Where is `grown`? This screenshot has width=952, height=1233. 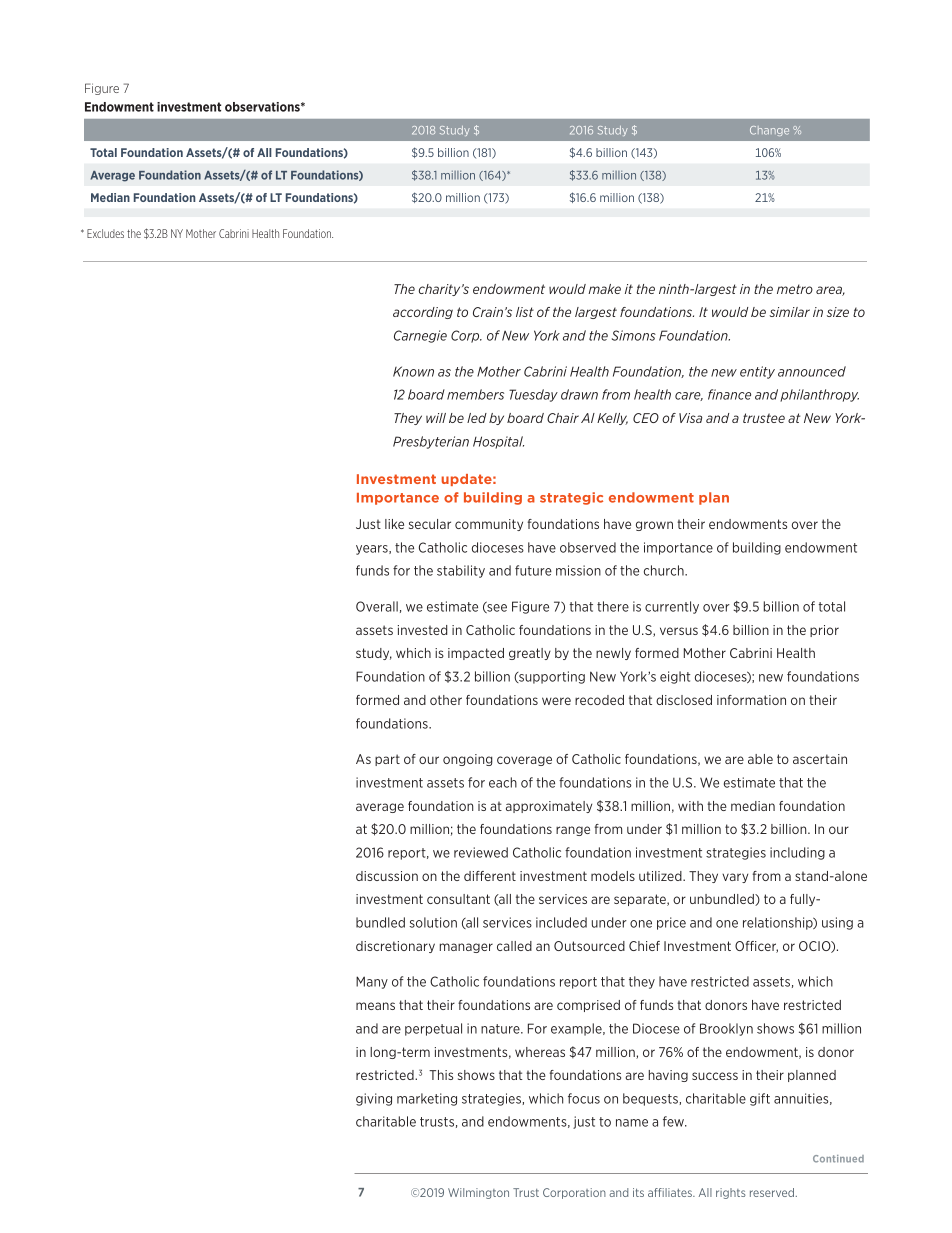
grown is located at coordinates (654, 526).
